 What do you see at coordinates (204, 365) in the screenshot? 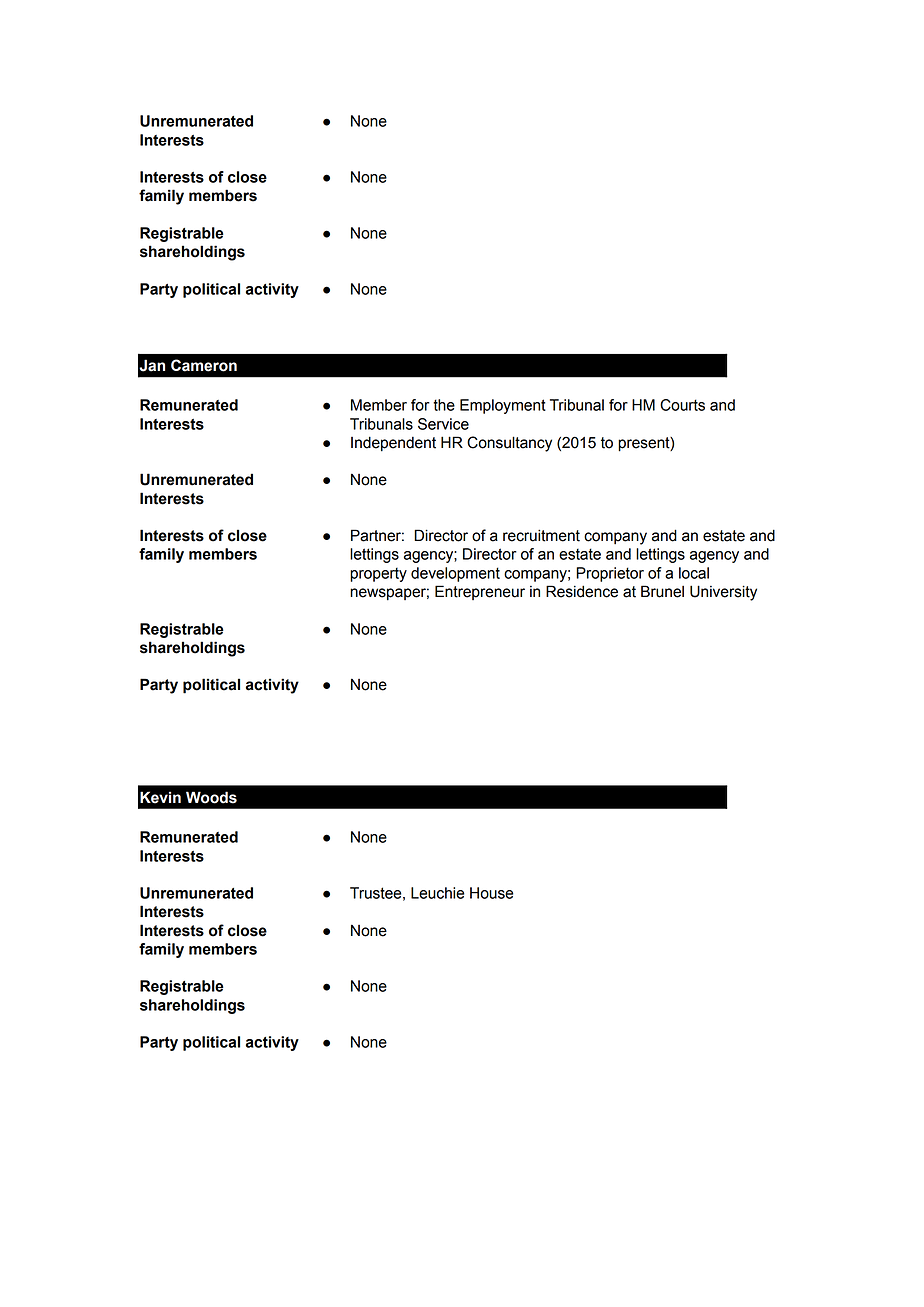
I see `Cameron` at bounding box center [204, 365].
